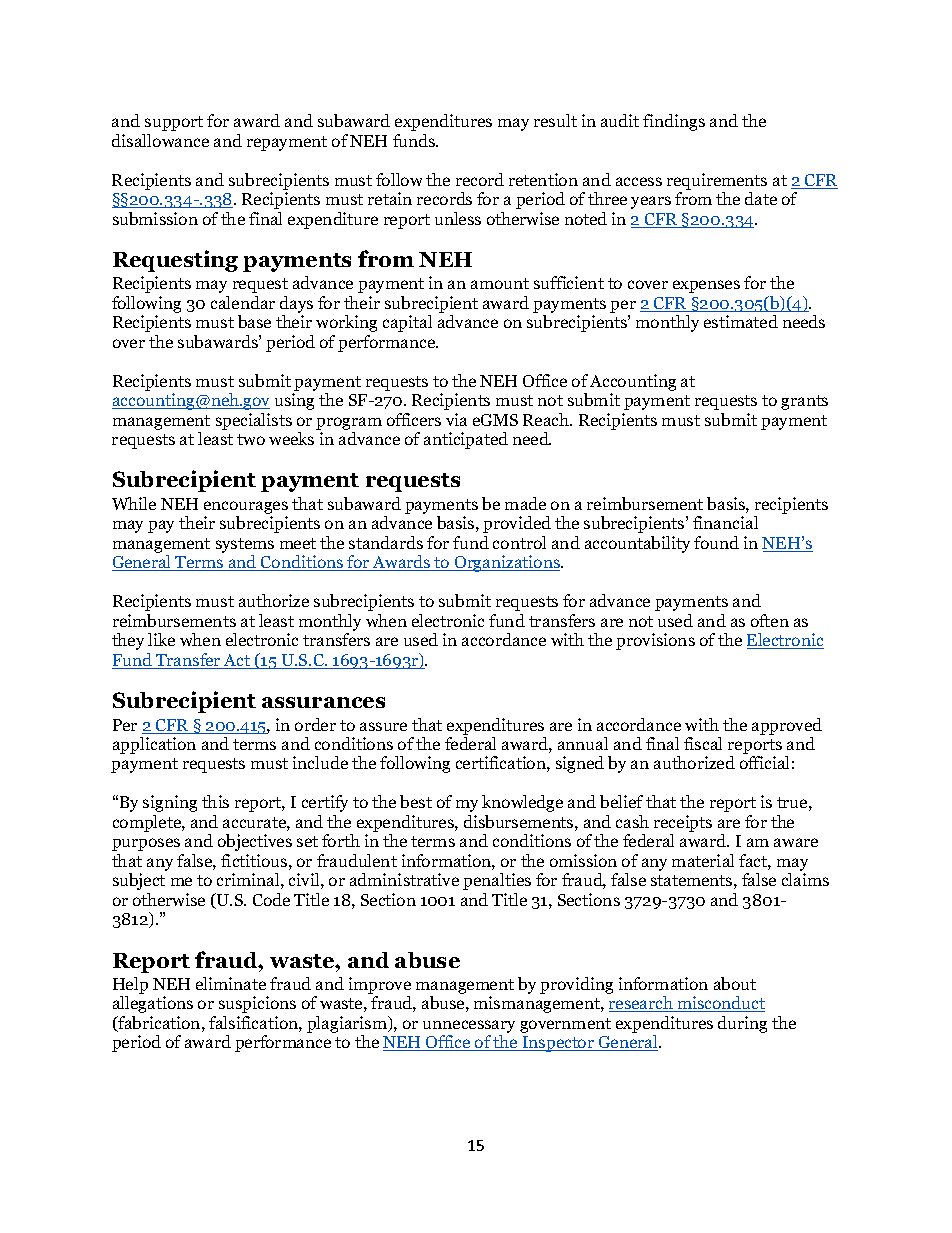 The image size is (952, 1233). I want to click on anticipated, so click(466, 440).
